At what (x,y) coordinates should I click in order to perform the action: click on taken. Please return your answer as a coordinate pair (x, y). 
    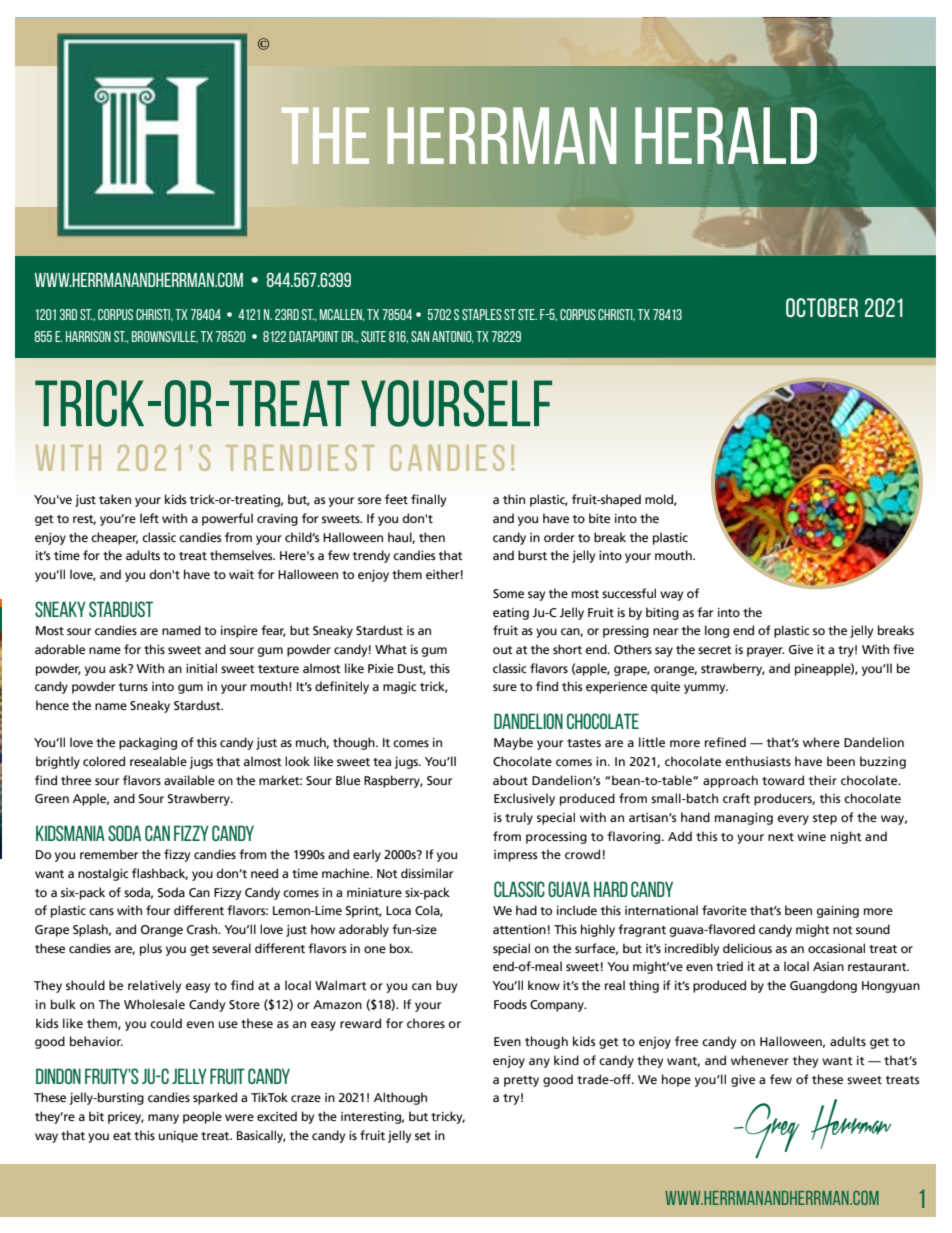
    Looking at the image, I should click on (115, 499).
